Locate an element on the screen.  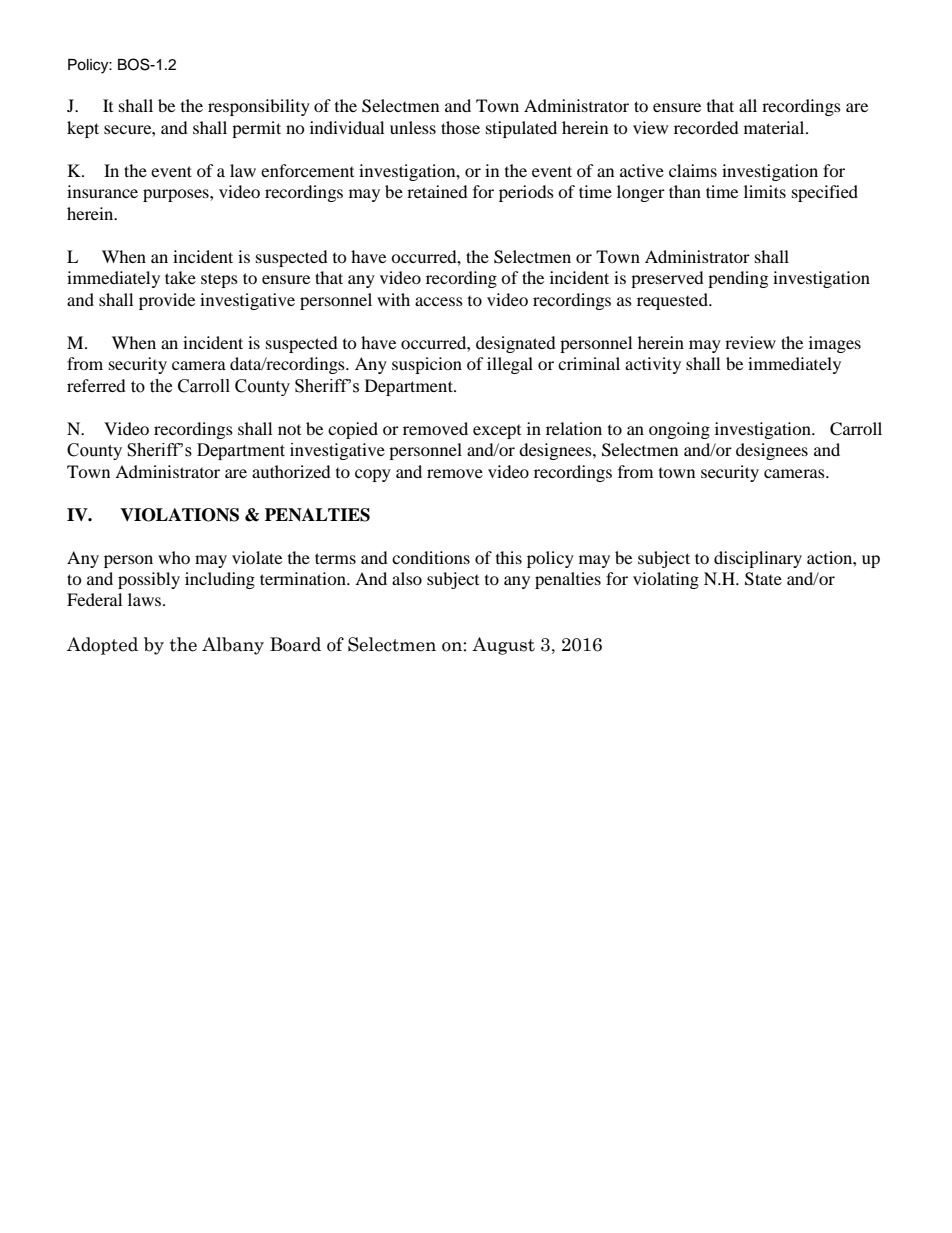
take is located at coordinates (180, 277).
